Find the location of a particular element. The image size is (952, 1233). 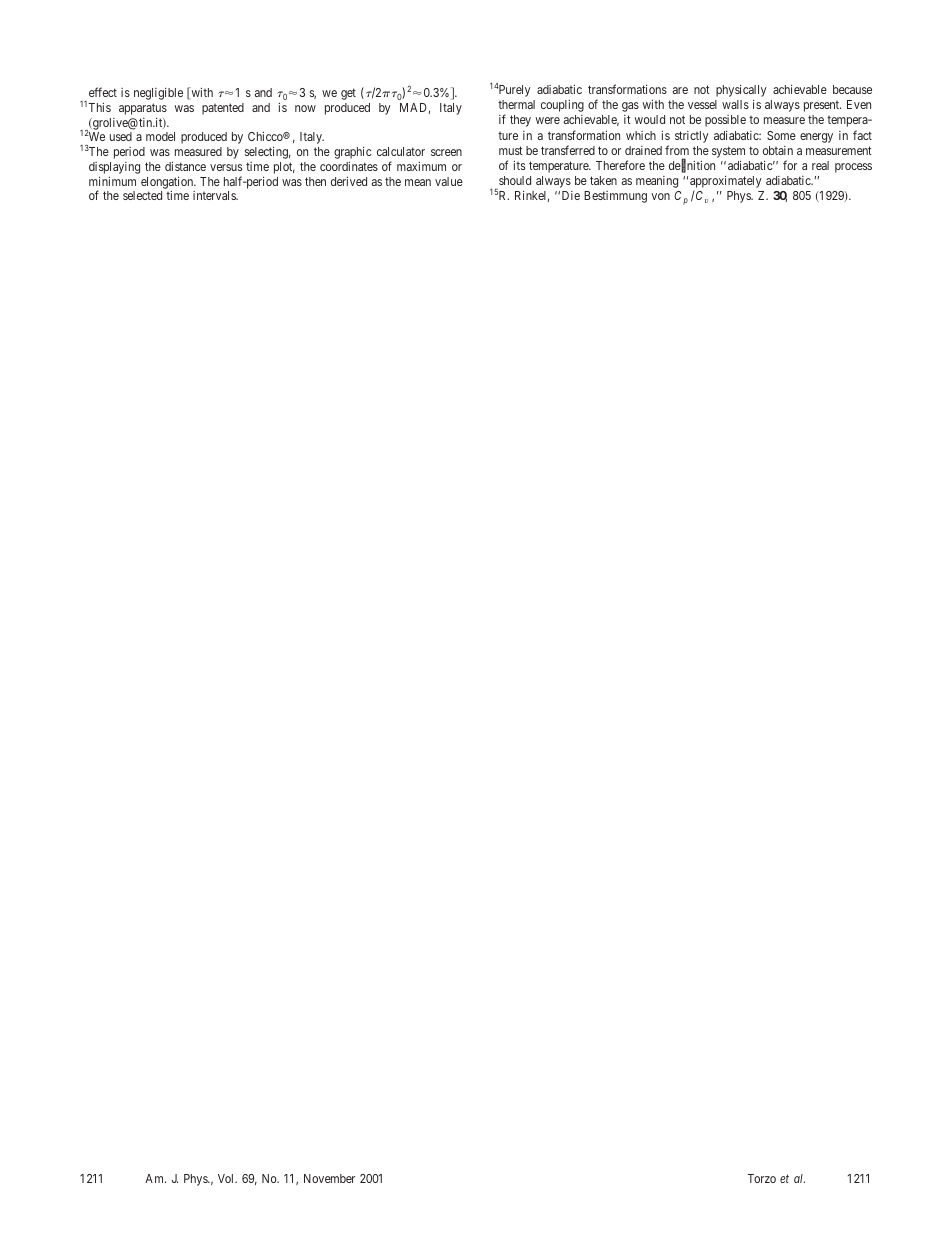

Some is located at coordinates (781, 135).
